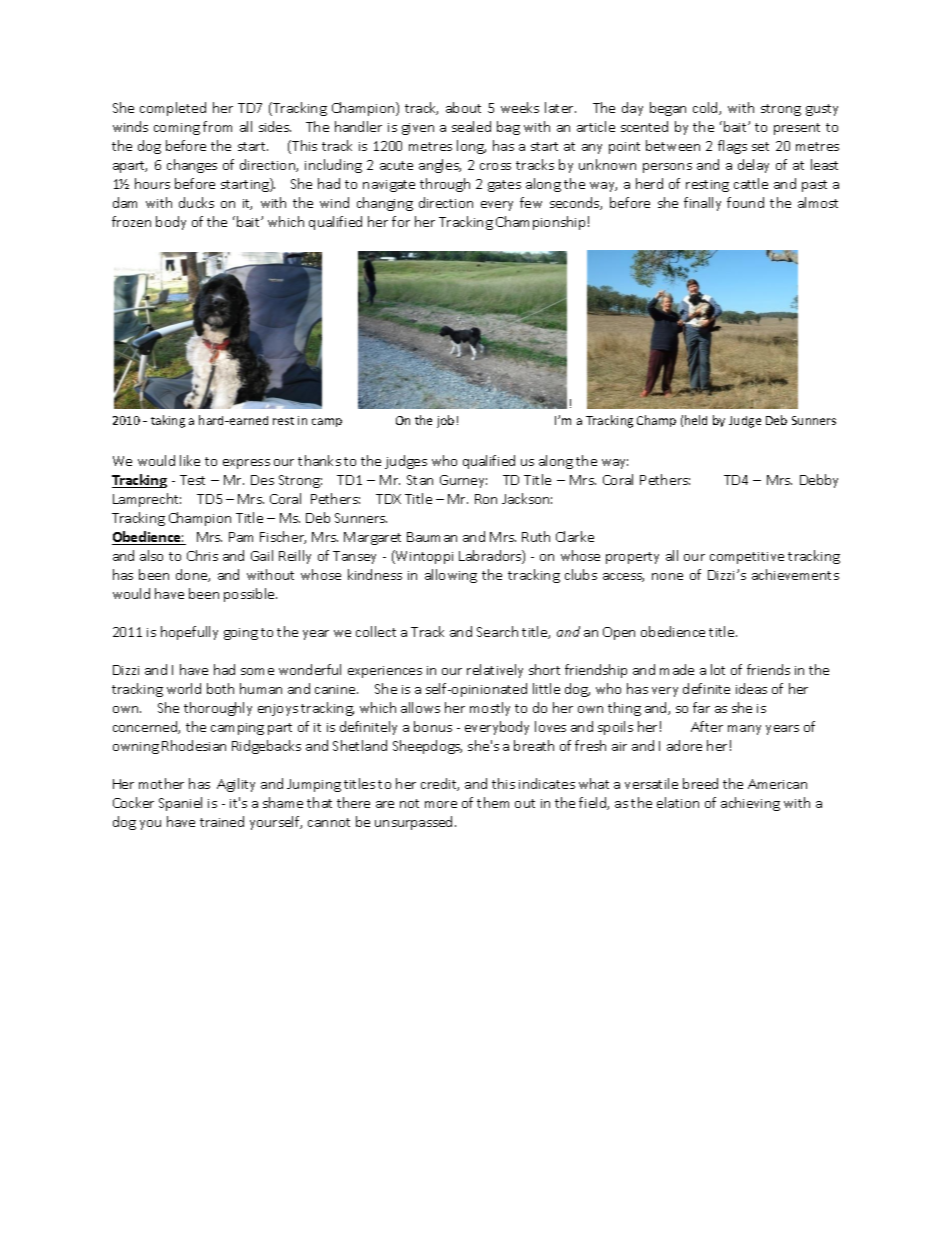 The image size is (952, 1233). What do you see at coordinates (750, 804) in the screenshot?
I see `achieving` at bounding box center [750, 804].
